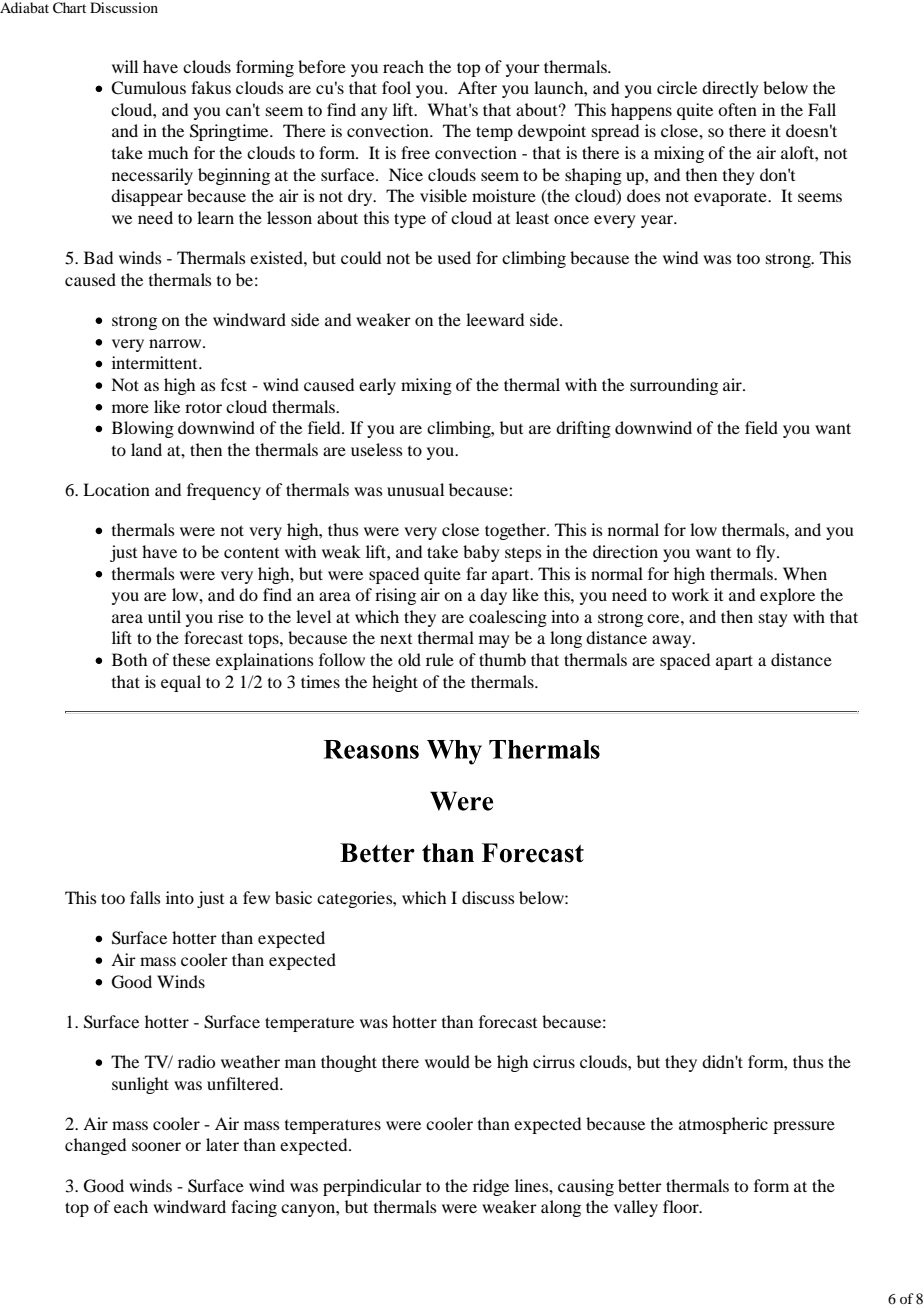 This page has width=924, height=1308. I want to click on useless, so click(376, 449).
